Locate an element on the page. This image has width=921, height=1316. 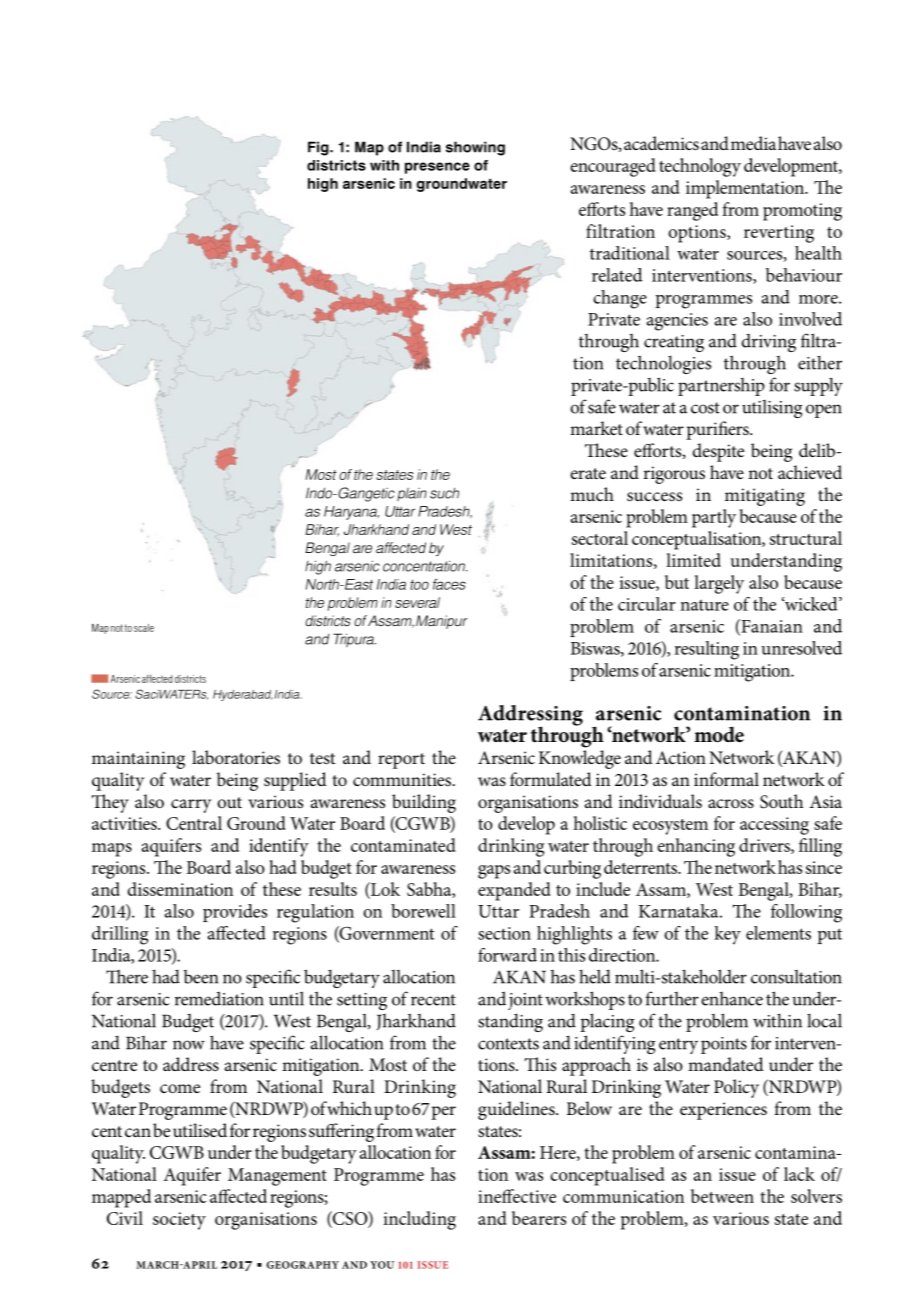
technology is located at coordinates (700, 167).
